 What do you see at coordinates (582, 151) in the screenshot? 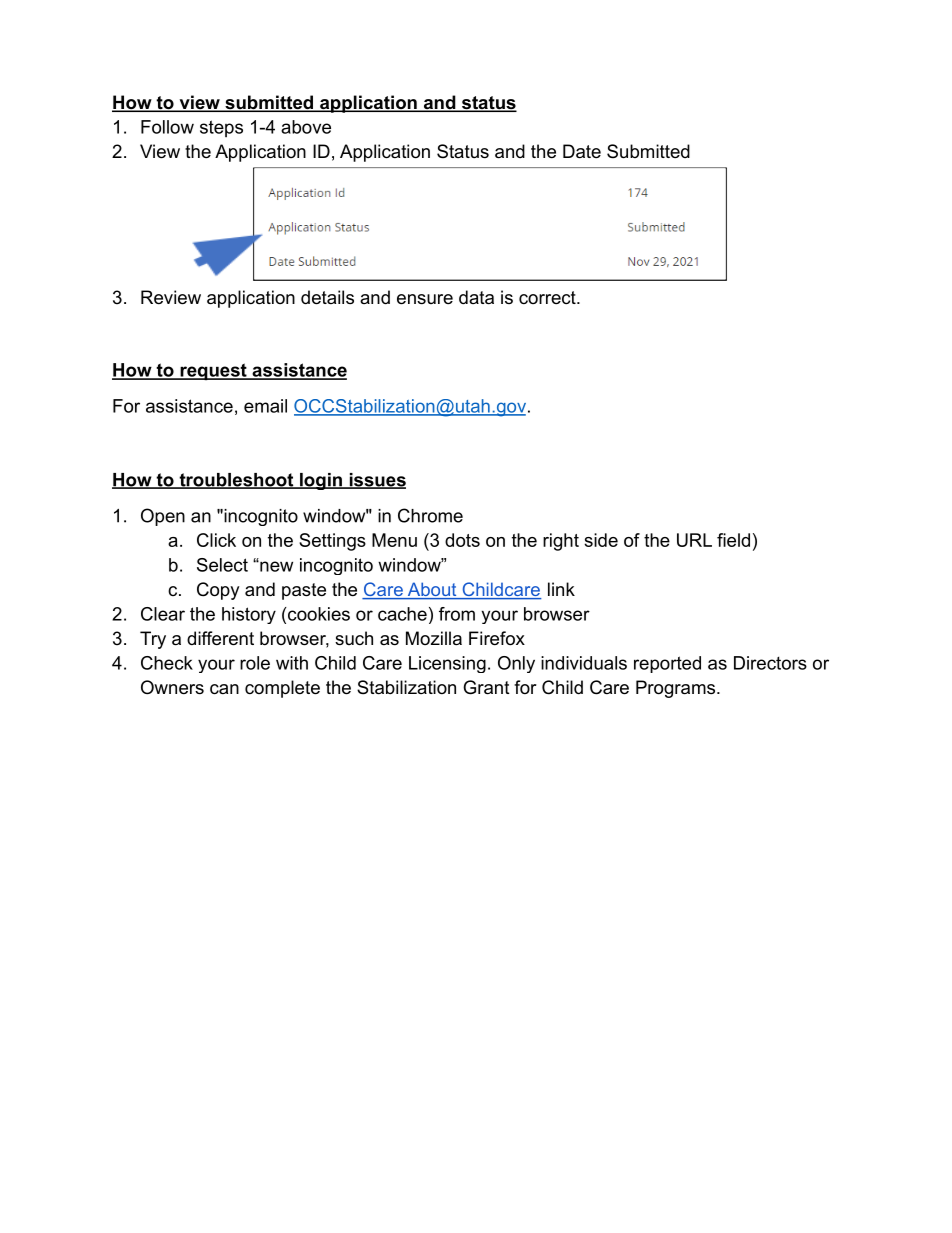
I see `Date` at bounding box center [582, 151].
